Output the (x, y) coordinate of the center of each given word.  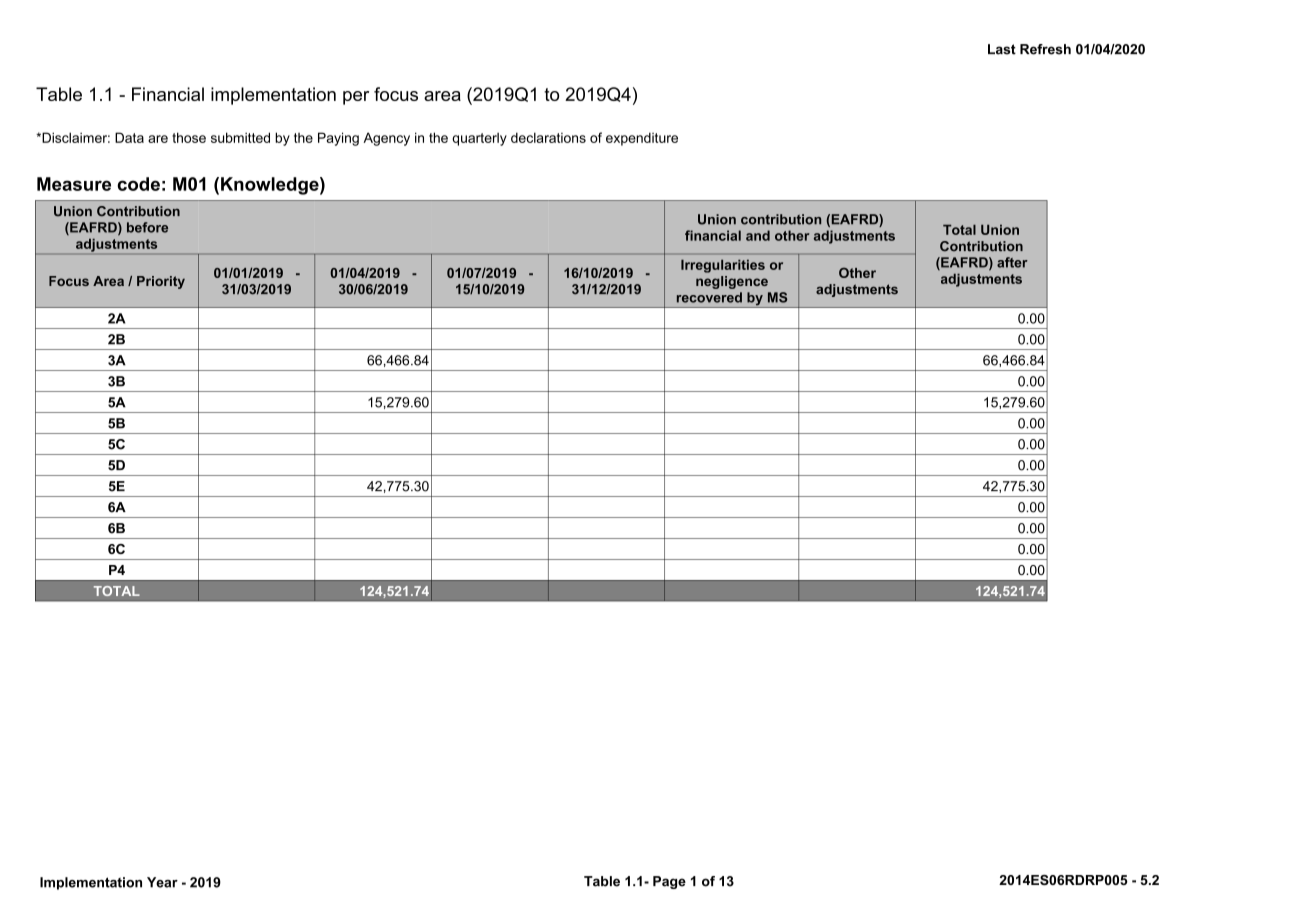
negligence (732, 282)
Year (162, 882)
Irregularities (723, 266)
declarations (548, 137)
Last (1002, 49)
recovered (709, 297)
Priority (161, 282)
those (189, 137)
